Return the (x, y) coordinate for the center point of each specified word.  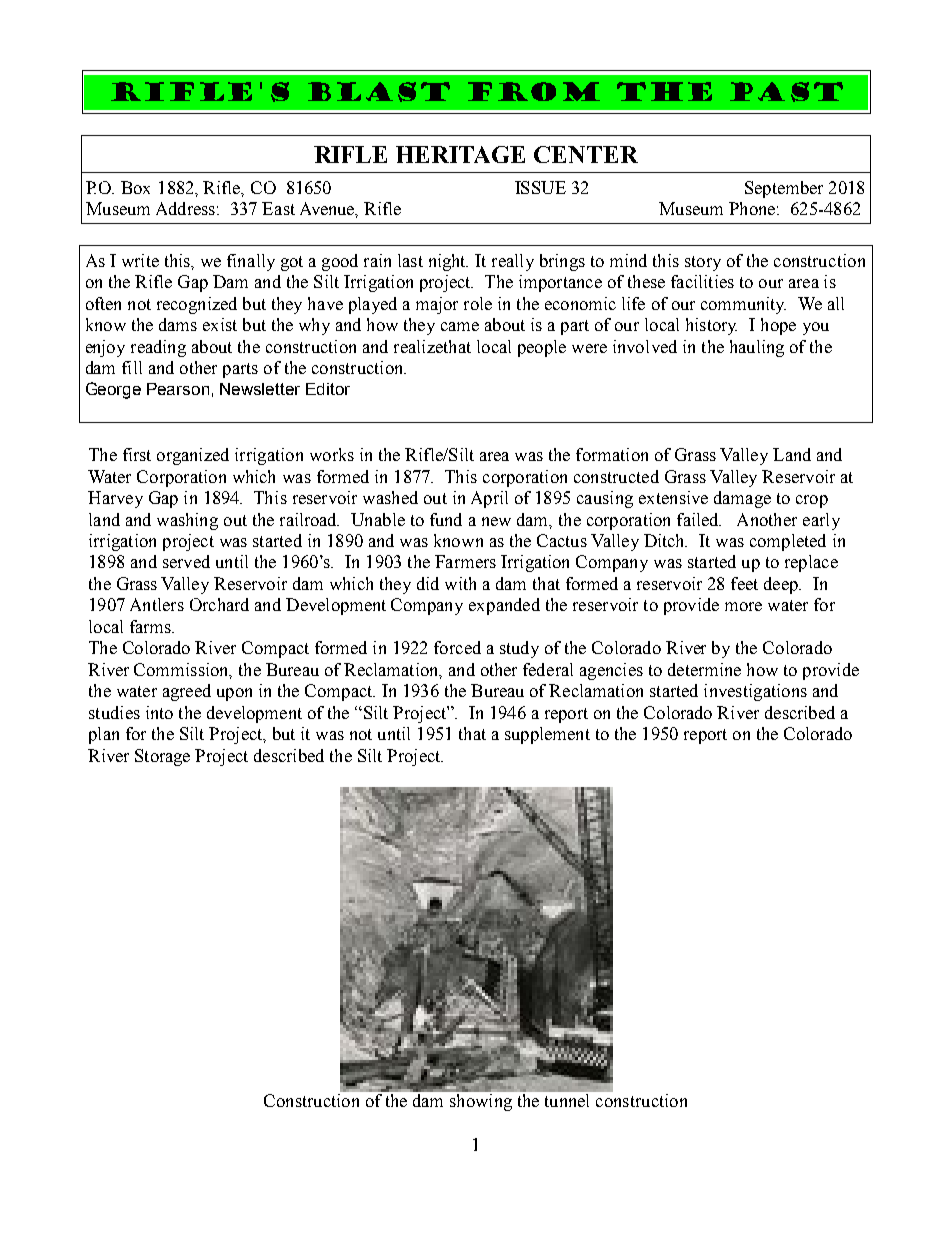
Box (135, 187)
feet (744, 583)
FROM (534, 91)
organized (193, 456)
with (460, 583)
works (332, 454)
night (448, 262)
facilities (702, 281)
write (140, 260)
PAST (786, 92)
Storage (162, 757)
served (186, 561)
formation (612, 454)
